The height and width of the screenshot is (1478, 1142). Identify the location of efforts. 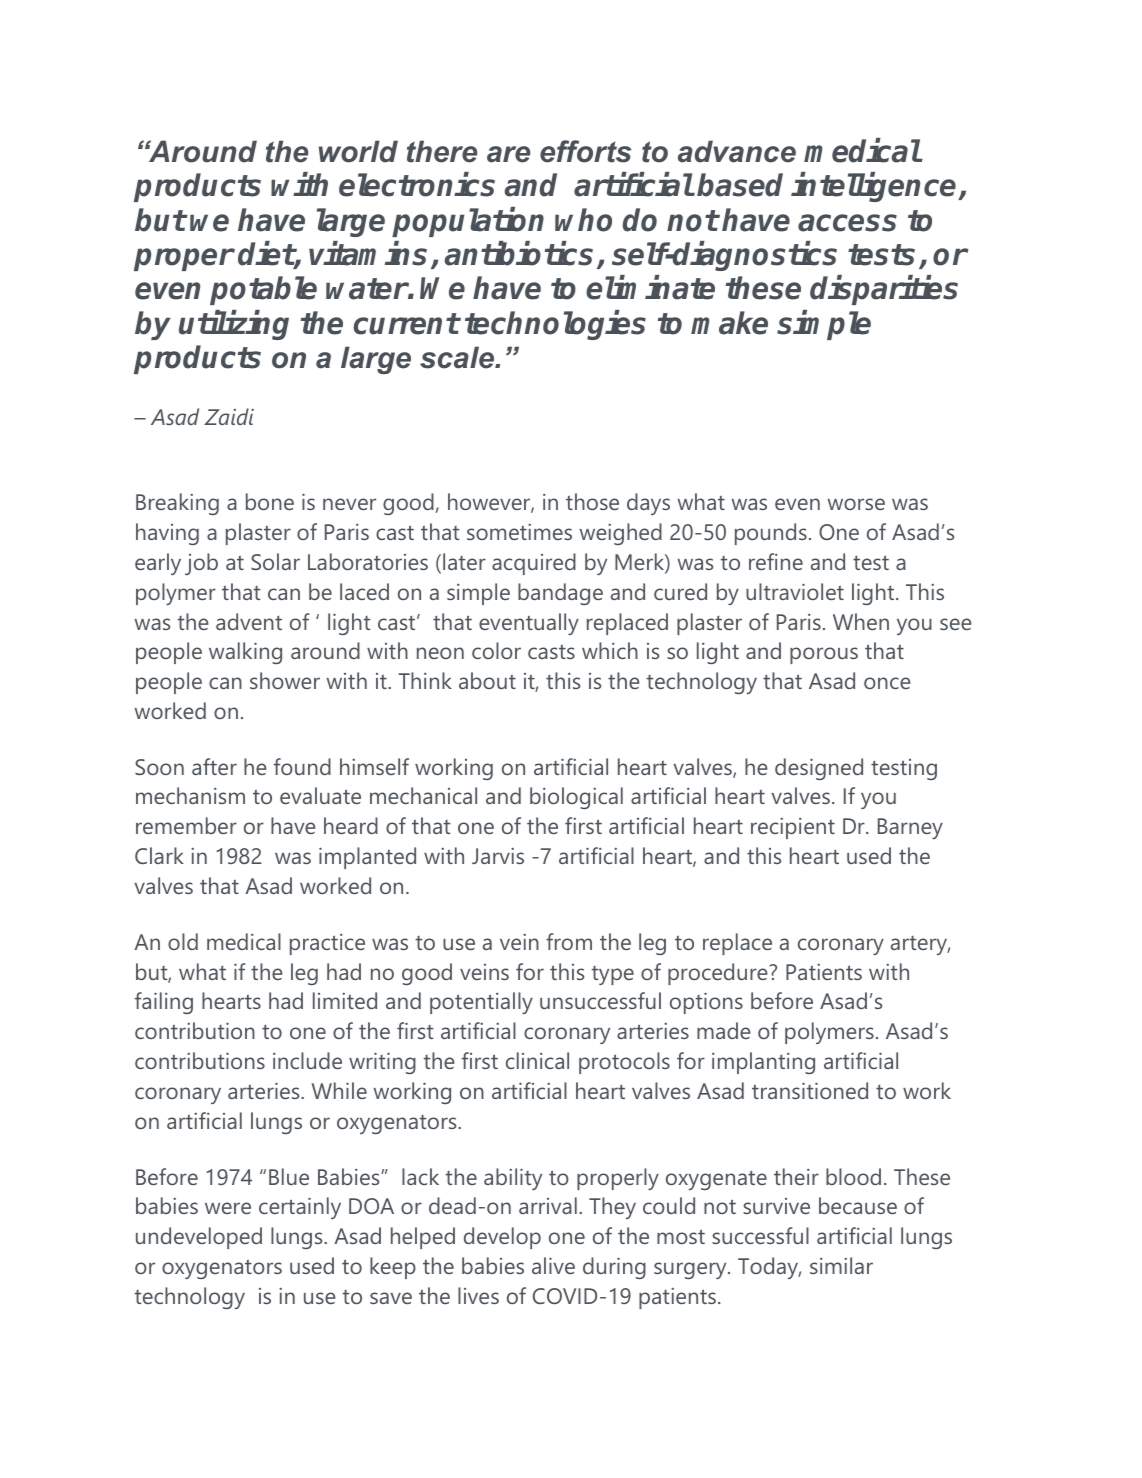
(585, 151).
